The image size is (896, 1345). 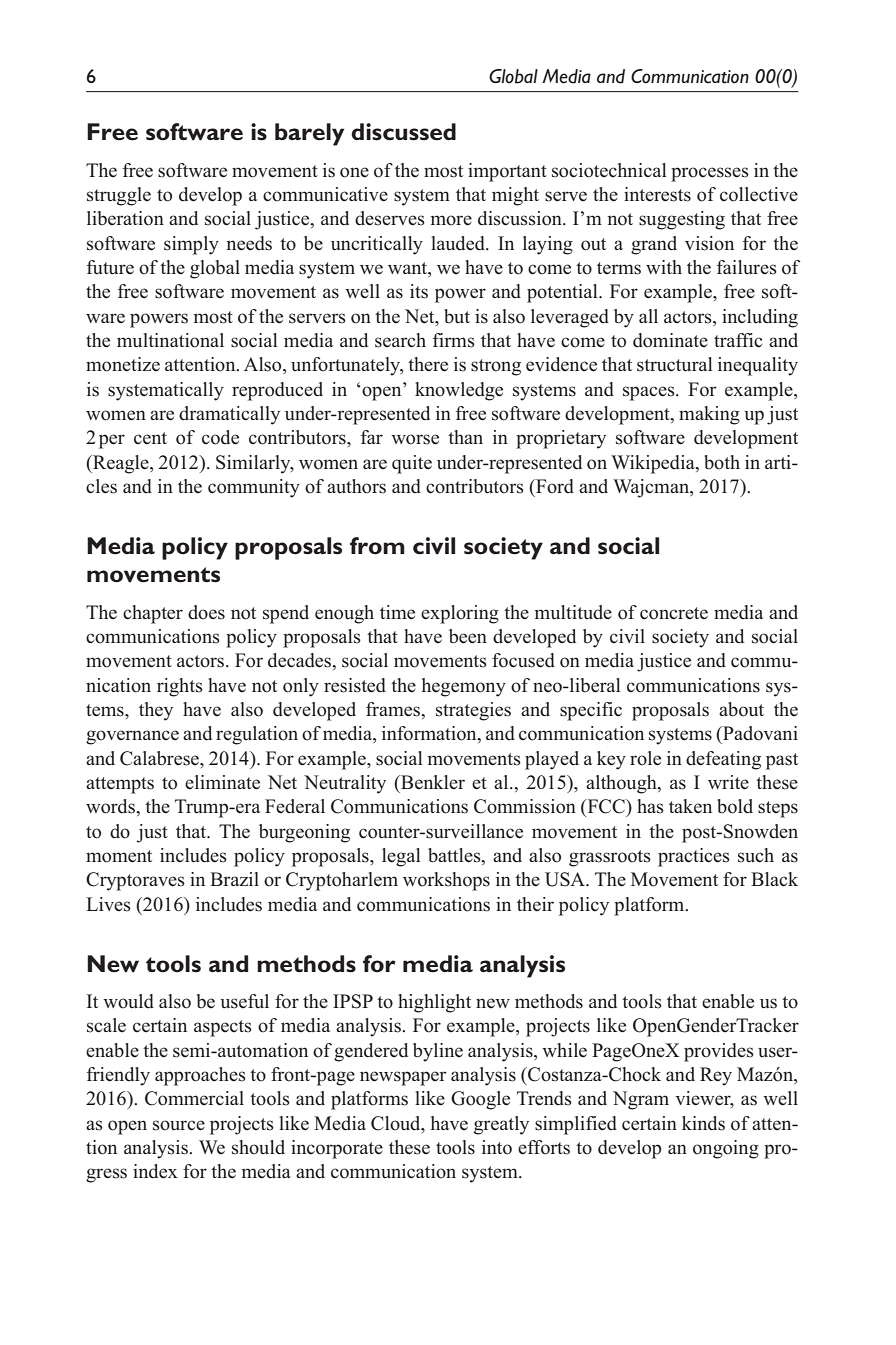 What do you see at coordinates (710, 174) in the screenshot?
I see `processes` at bounding box center [710, 174].
